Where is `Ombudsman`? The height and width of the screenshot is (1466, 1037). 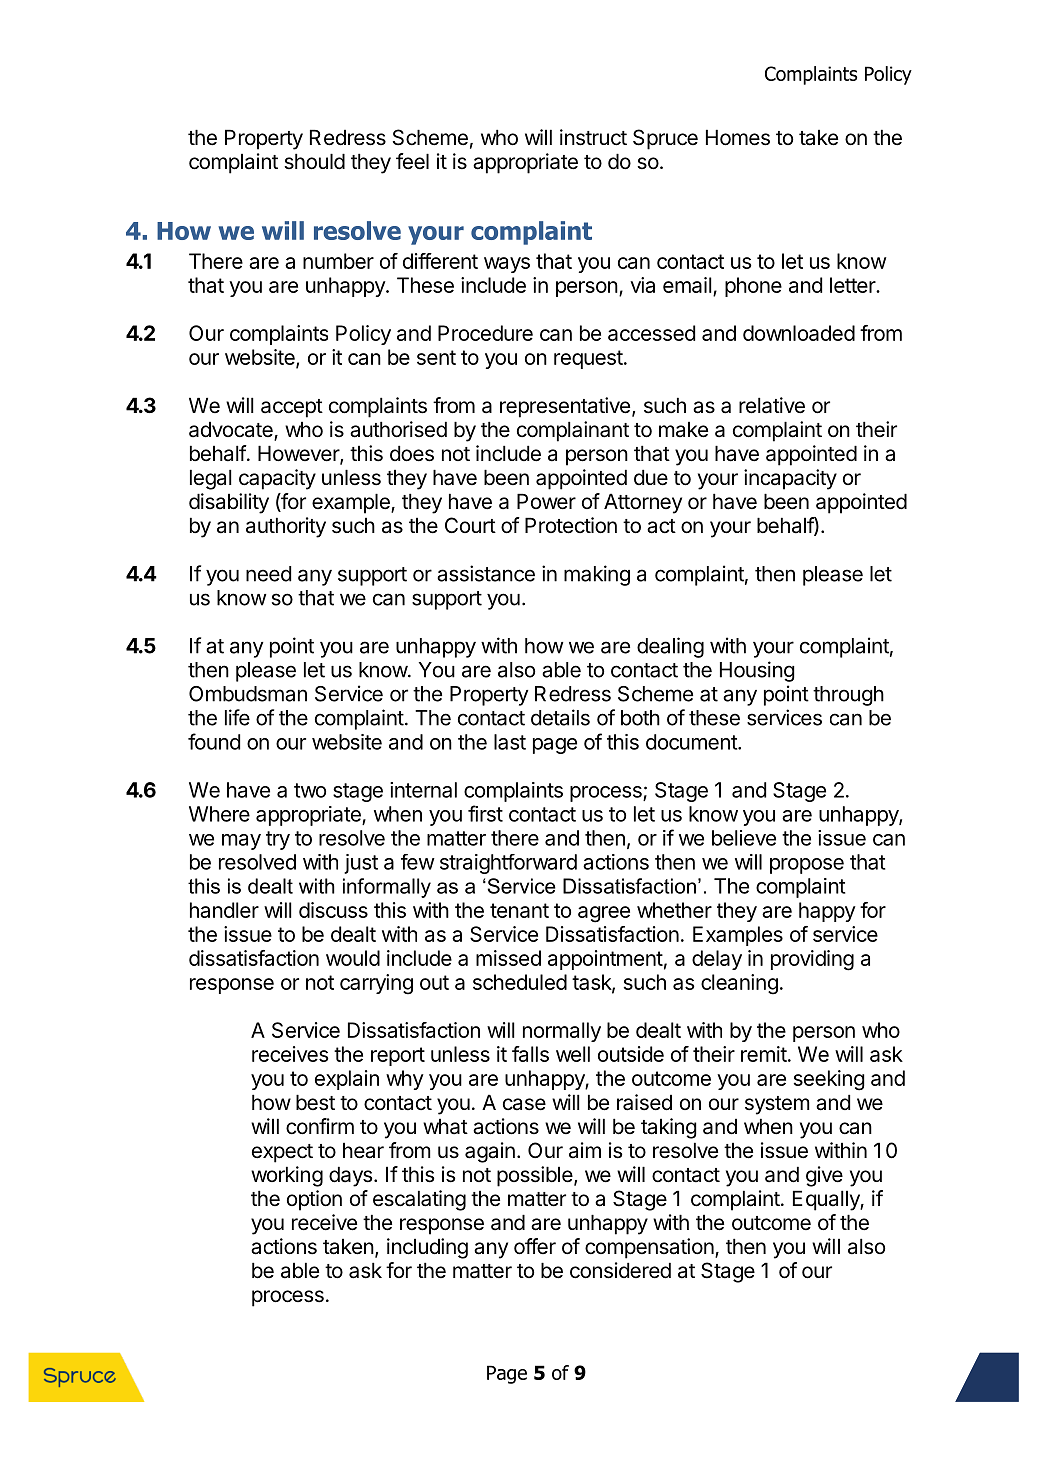 Ombudsman is located at coordinates (248, 694).
